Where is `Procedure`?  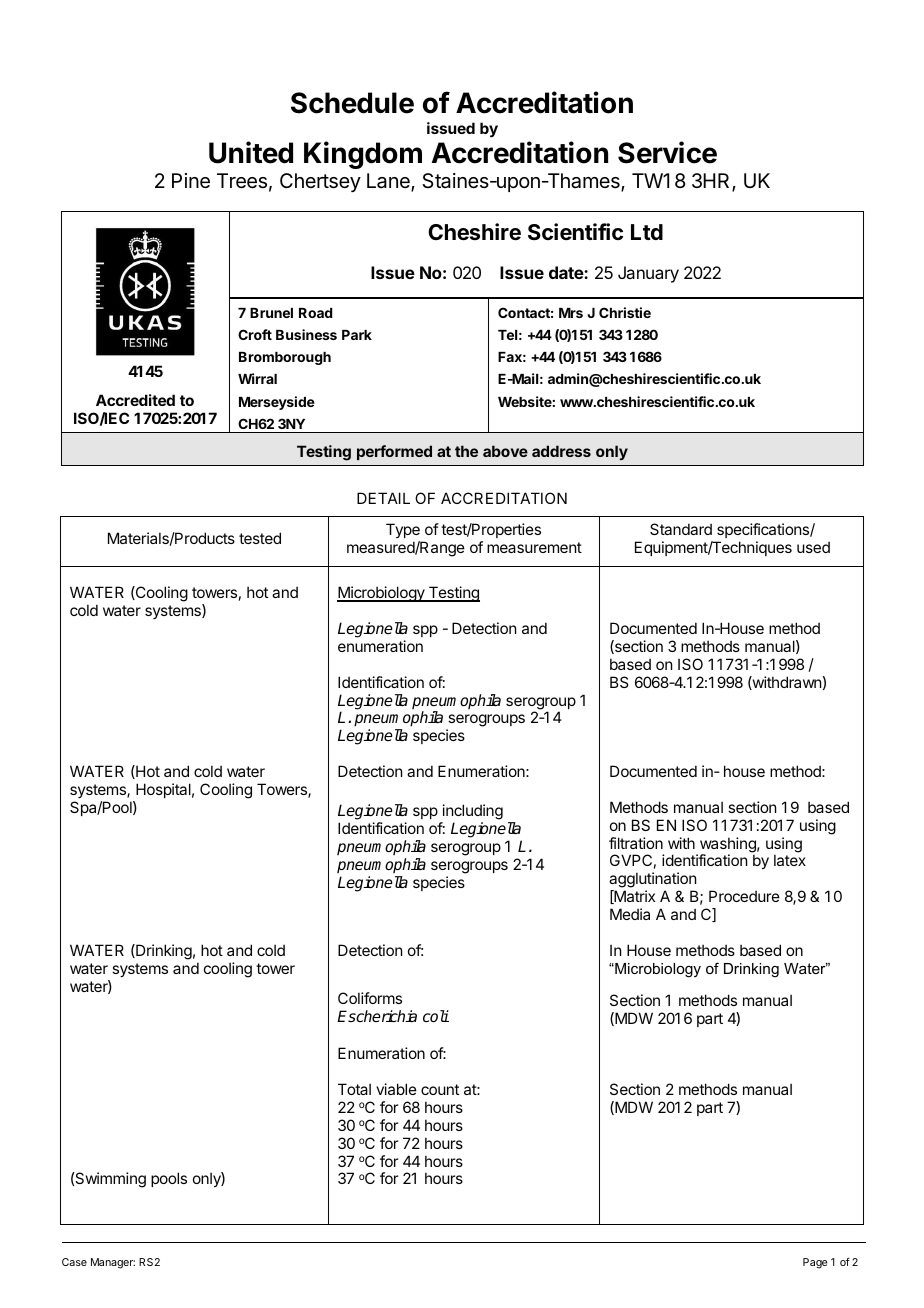 Procedure is located at coordinates (744, 896).
